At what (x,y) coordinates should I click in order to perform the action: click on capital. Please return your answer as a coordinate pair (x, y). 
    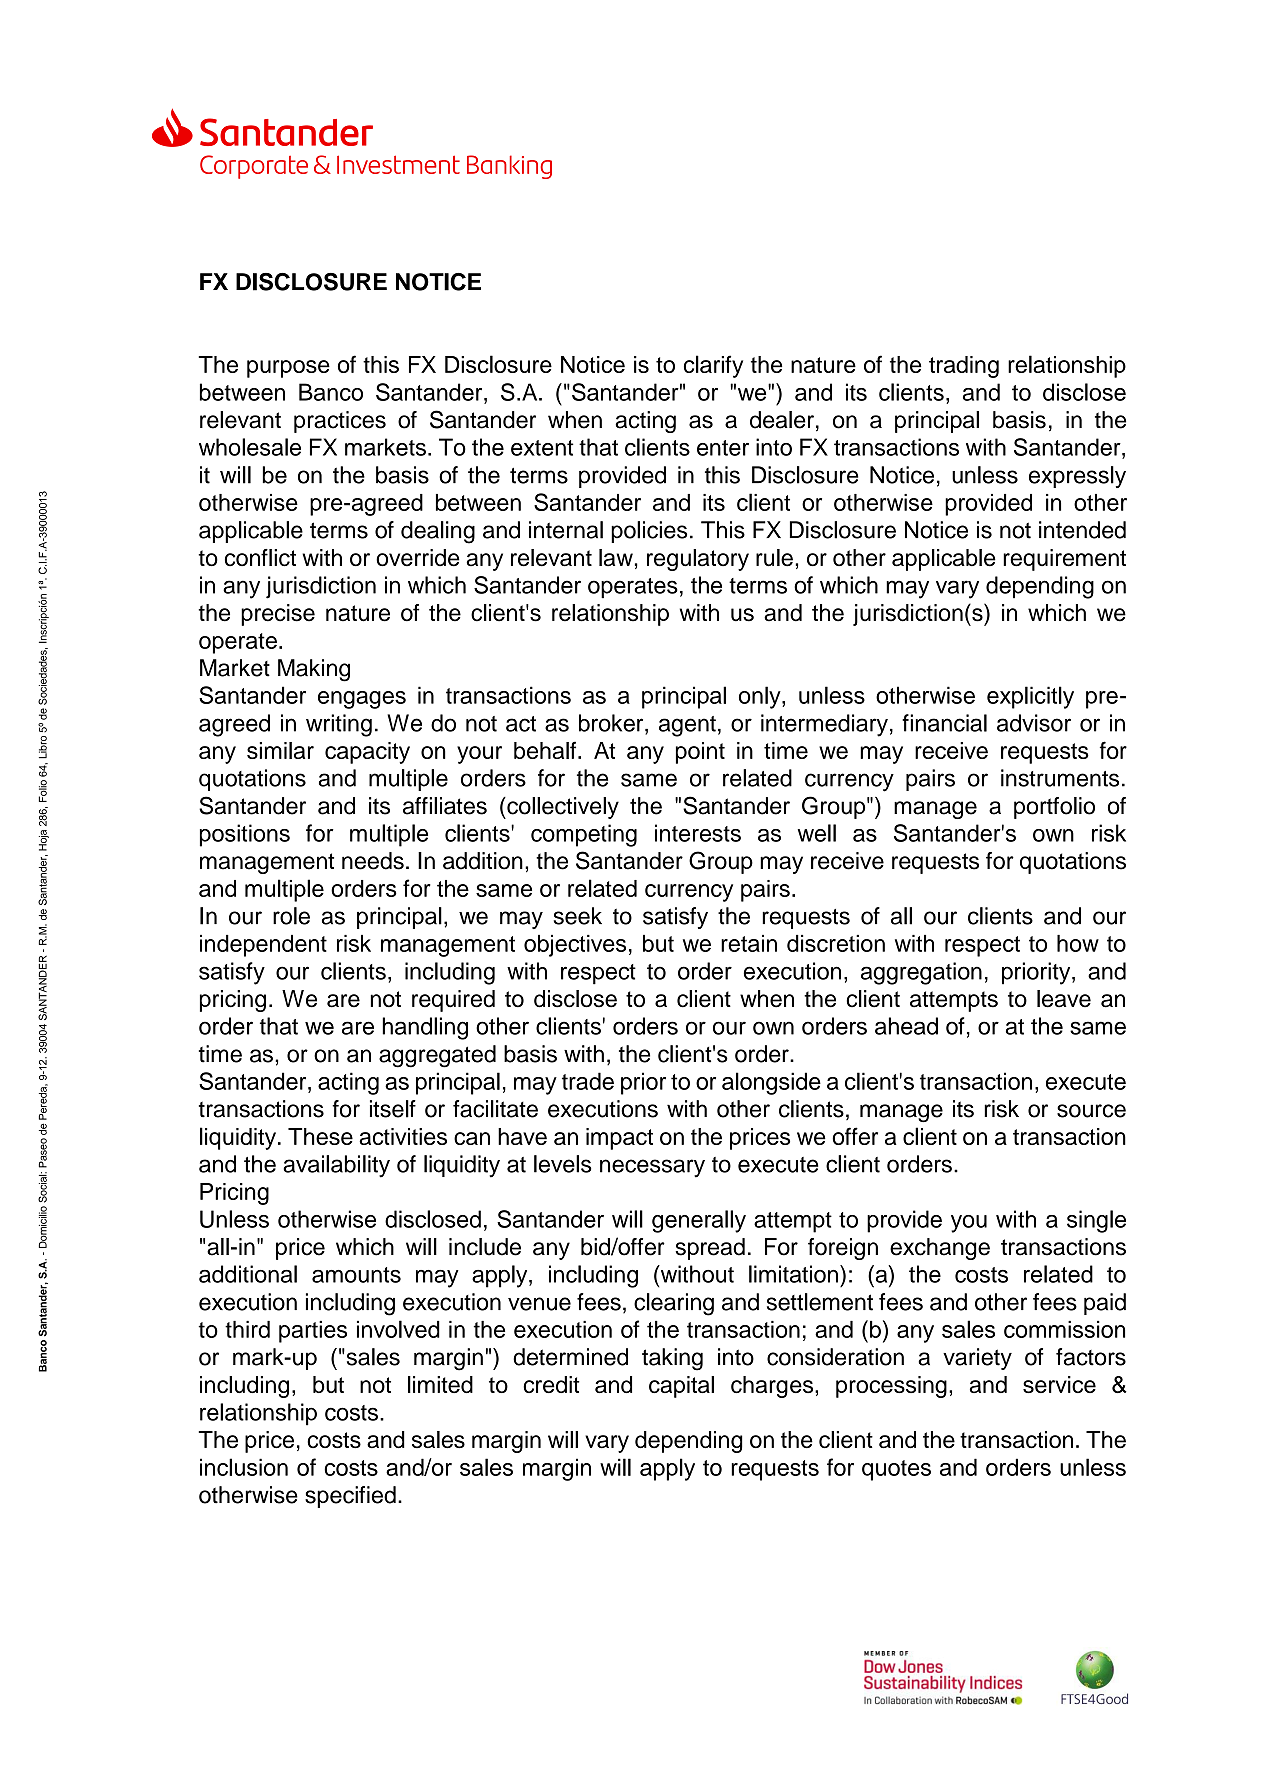
    Looking at the image, I should click on (681, 1387).
